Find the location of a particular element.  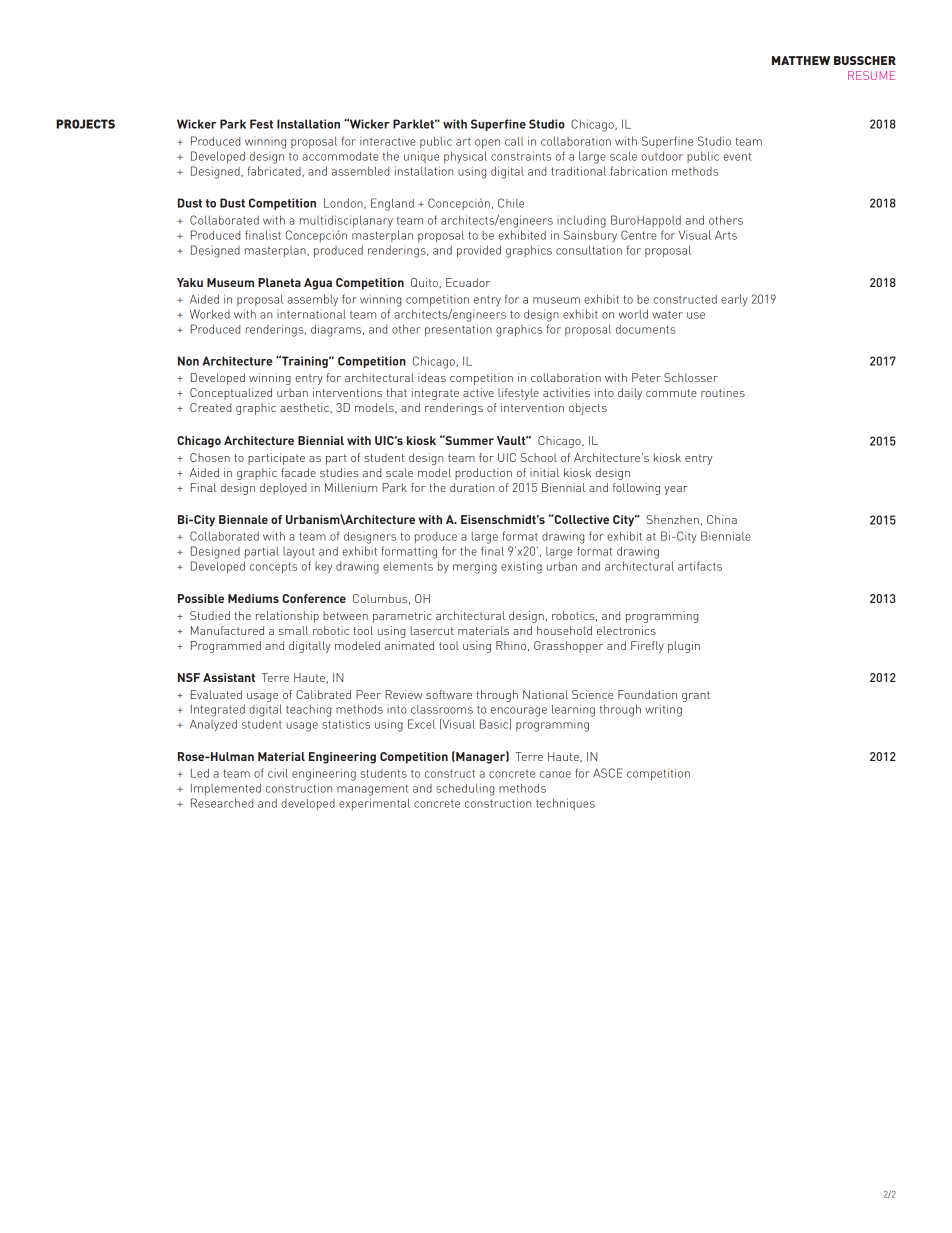

Created is located at coordinates (210, 407).
